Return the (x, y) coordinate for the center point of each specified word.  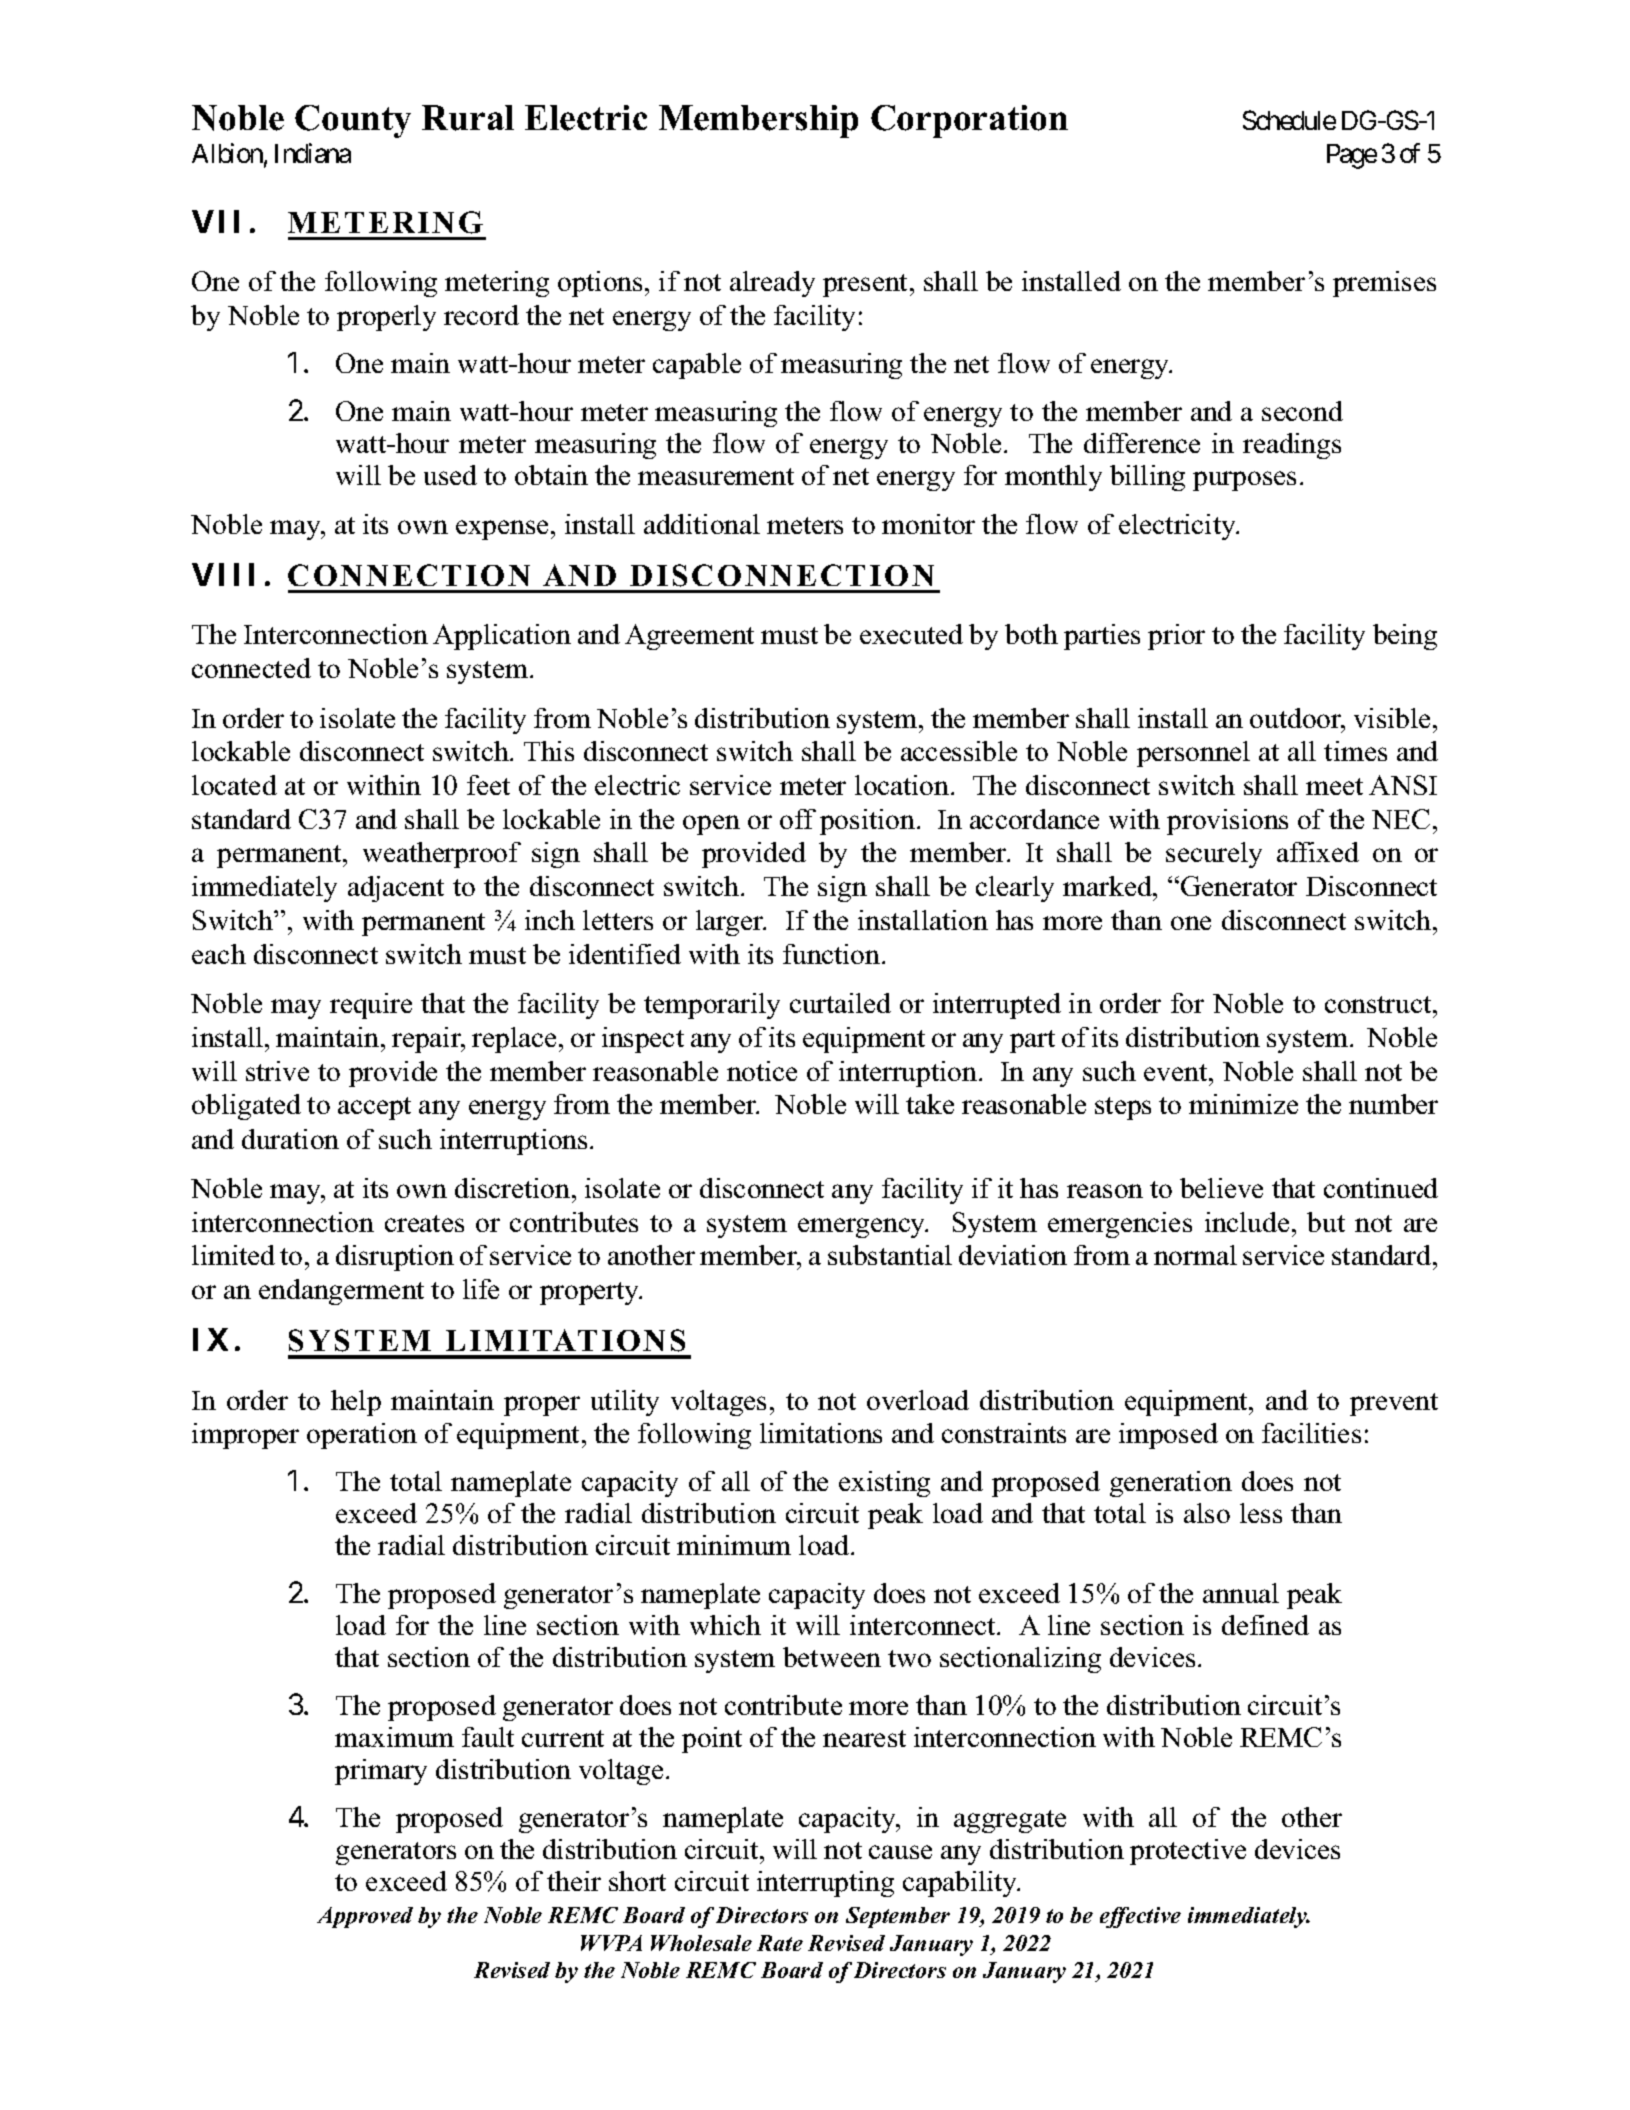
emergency (863, 1228)
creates (424, 1223)
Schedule (1289, 120)
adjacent (396, 889)
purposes (1244, 481)
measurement (716, 476)
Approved (365, 1917)
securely (1214, 855)
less (1261, 1513)
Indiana (313, 153)
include (1247, 1222)
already (772, 284)
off (798, 819)
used (450, 475)
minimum (734, 1545)
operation (362, 1436)
